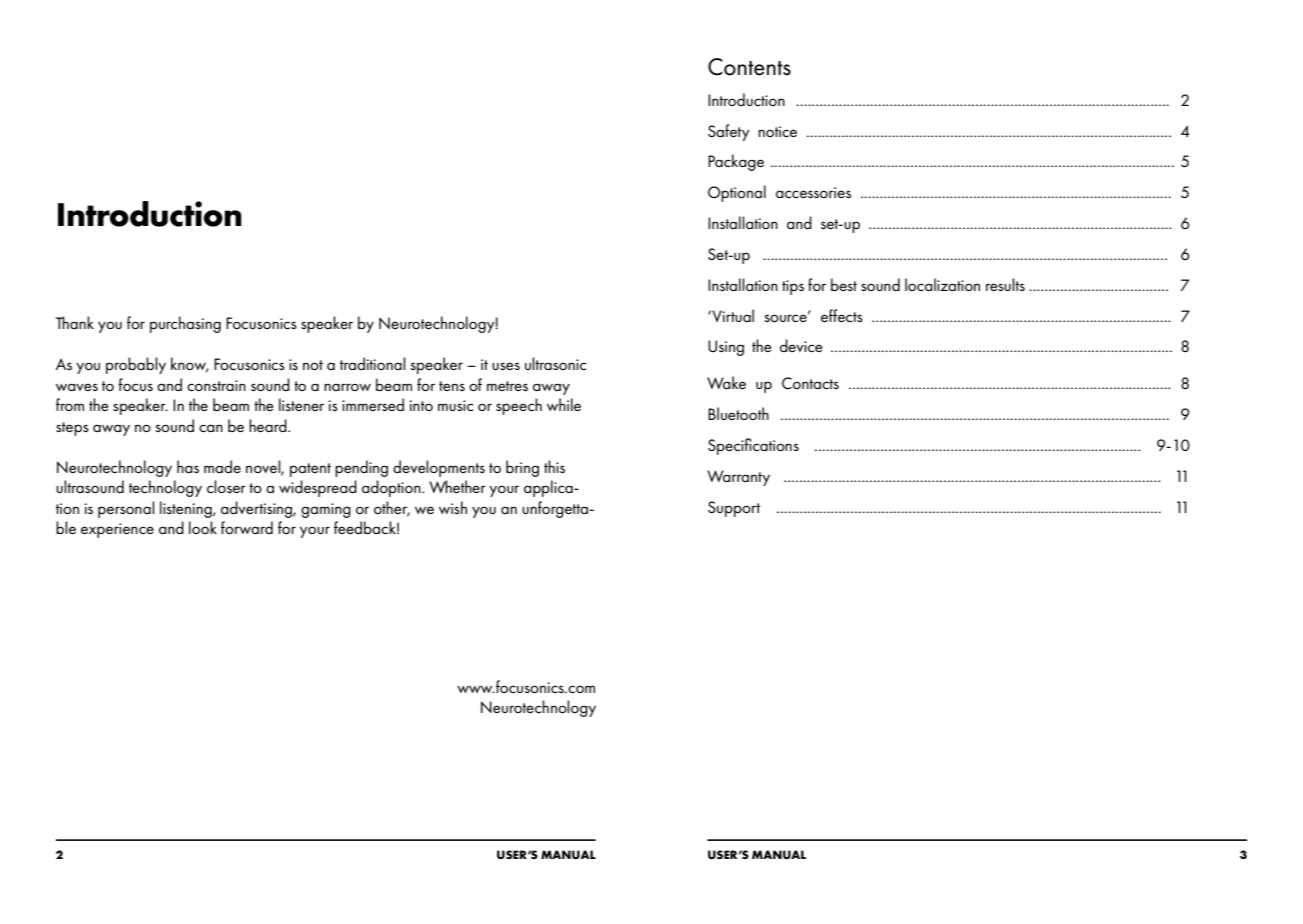 Image resolution: width=1303 pixels, height=924 pixels. I want to click on wish, so click(453, 507).
